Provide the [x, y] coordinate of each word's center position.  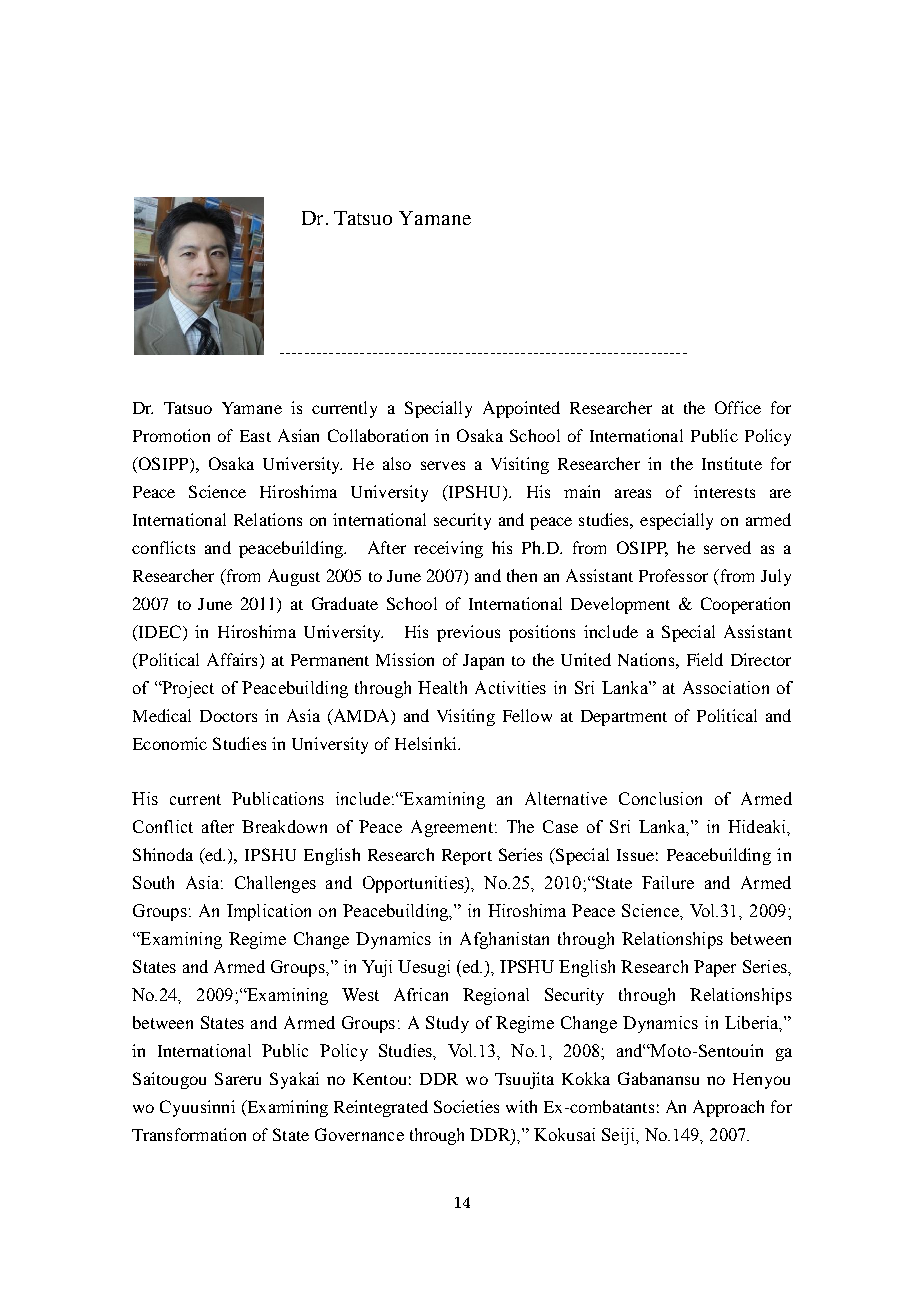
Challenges [275, 884]
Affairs [232, 659]
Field [705, 659]
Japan [483, 662]
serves [443, 465]
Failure [668, 882]
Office [738, 407]
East [255, 436]
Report [467, 857]
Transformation [189, 1134]
